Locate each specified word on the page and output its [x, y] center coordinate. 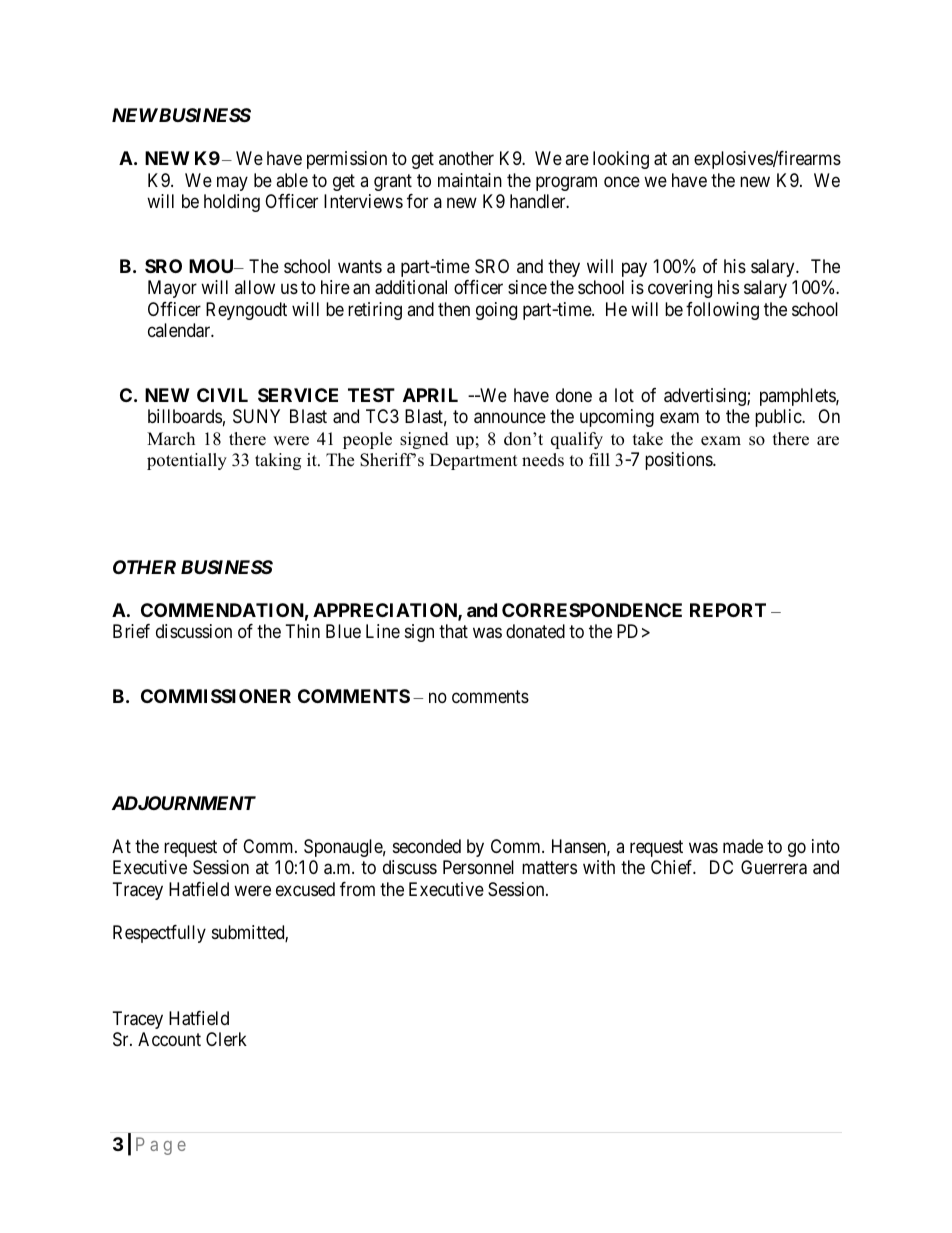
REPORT [728, 610]
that [453, 631]
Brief [131, 631]
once [622, 181]
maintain [470, 180]
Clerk [226, 1039]
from [357, 889]
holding [232, 203]
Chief [673, 867]
